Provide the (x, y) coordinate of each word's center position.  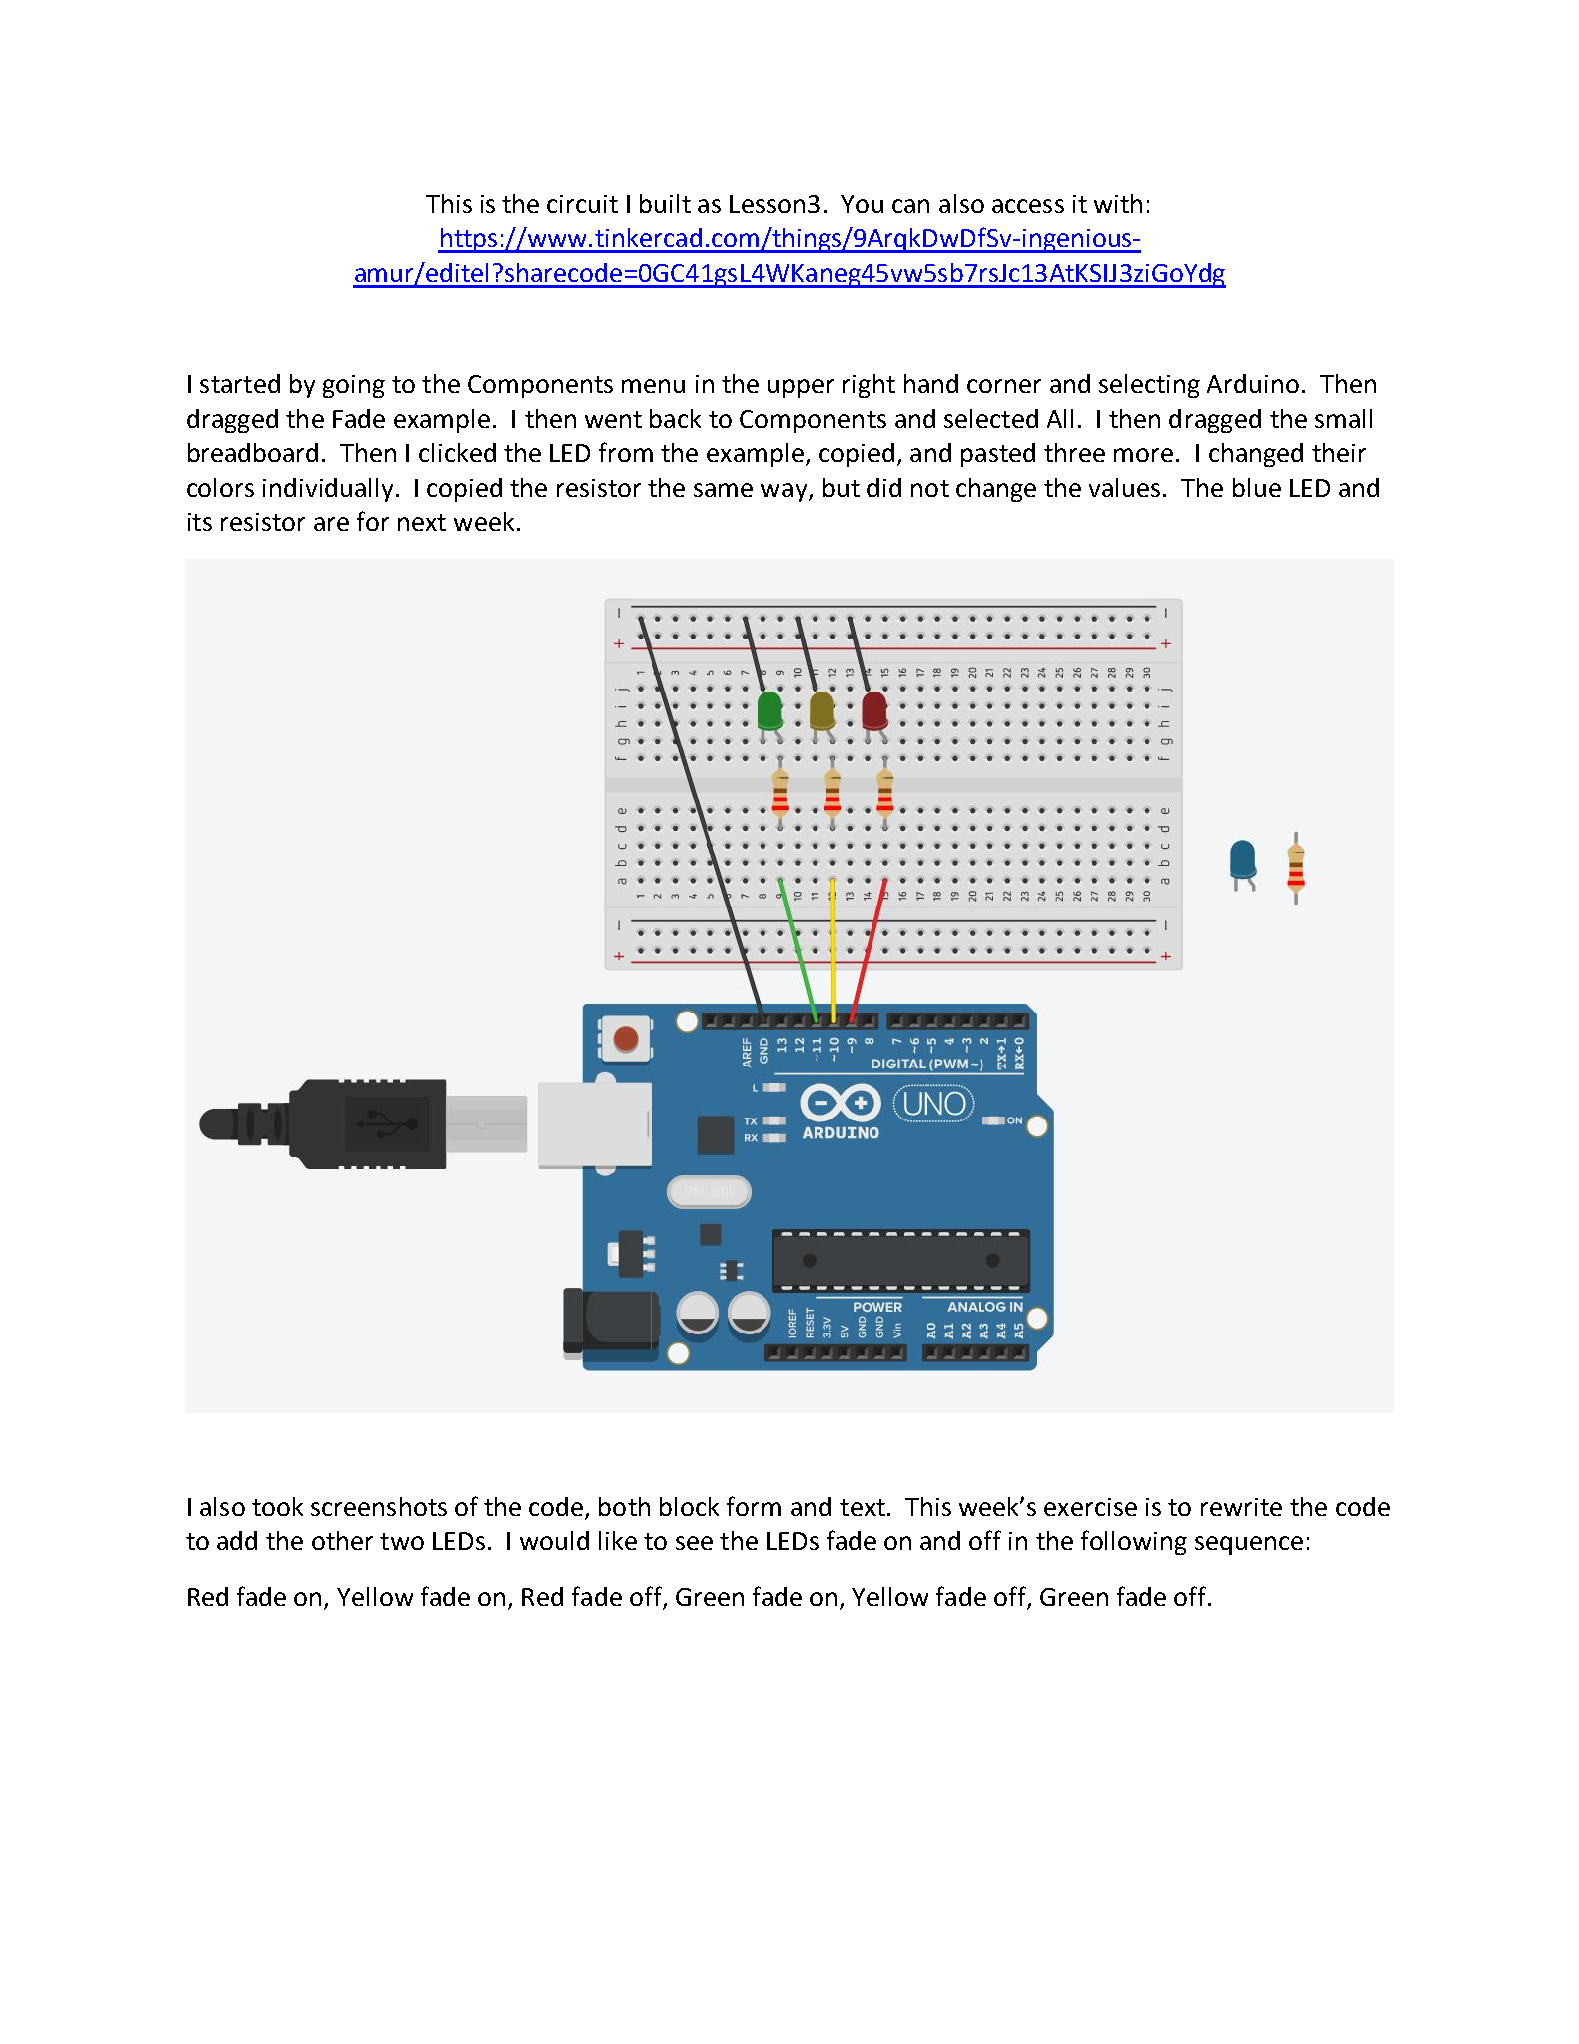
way (785, 492)
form (754, 1506)
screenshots (379, 1506)
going (354, 386)
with (1118, 203)
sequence (1249, 1545)
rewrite (1241, 1507)
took (277, 1506)
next (422, 522)
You (862, 204)
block (689, 1506)
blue (1257, 487)
